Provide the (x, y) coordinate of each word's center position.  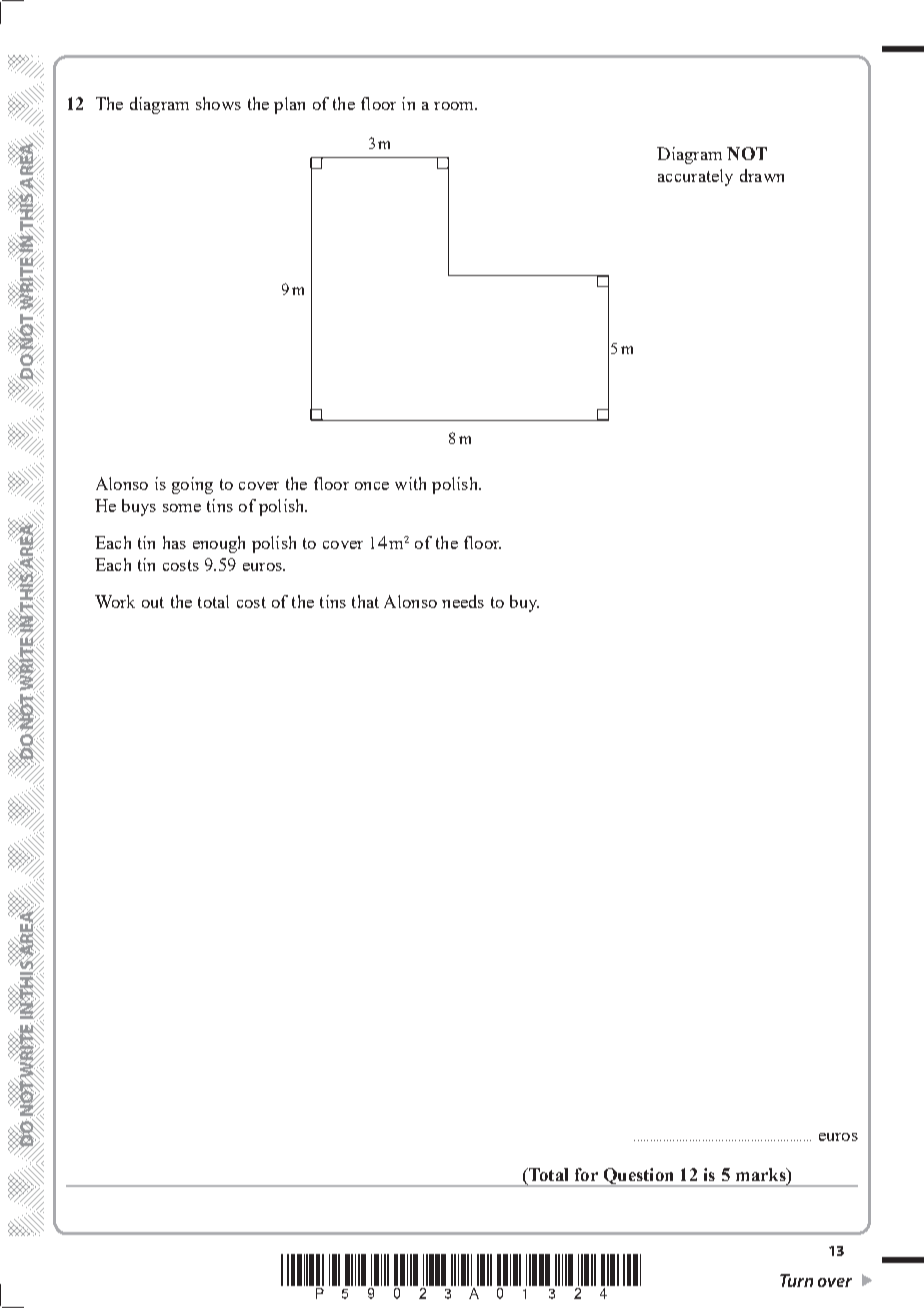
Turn (796, 1280)
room (455, 106)
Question (638, 1177)
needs (463, 601)
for (586, 1174)
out (153, 602)
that (365, 601)
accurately (695, 177)
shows (218, 103)
